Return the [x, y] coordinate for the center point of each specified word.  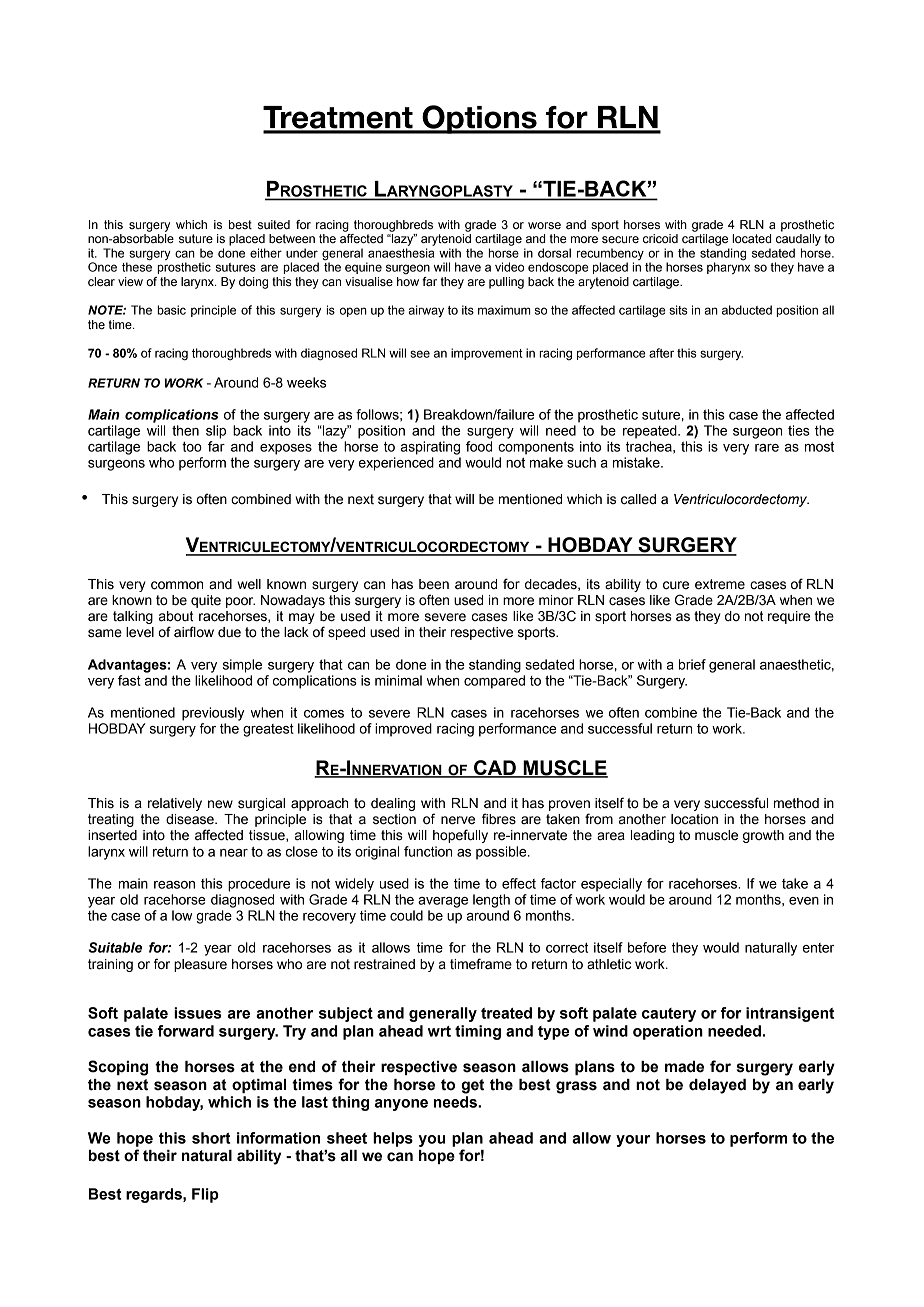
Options [479, 119]
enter [819, 948]
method [796, 803]
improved [403, 730]
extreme [720, 584]
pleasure [200, 965]
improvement [487, 354]
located [751, 238]
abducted [747, 310]
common [177, 585]
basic [171, 310]
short [211, 1138]
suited [274, 225]
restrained [384, 964]
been [434, 584]
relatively [175, 804]
